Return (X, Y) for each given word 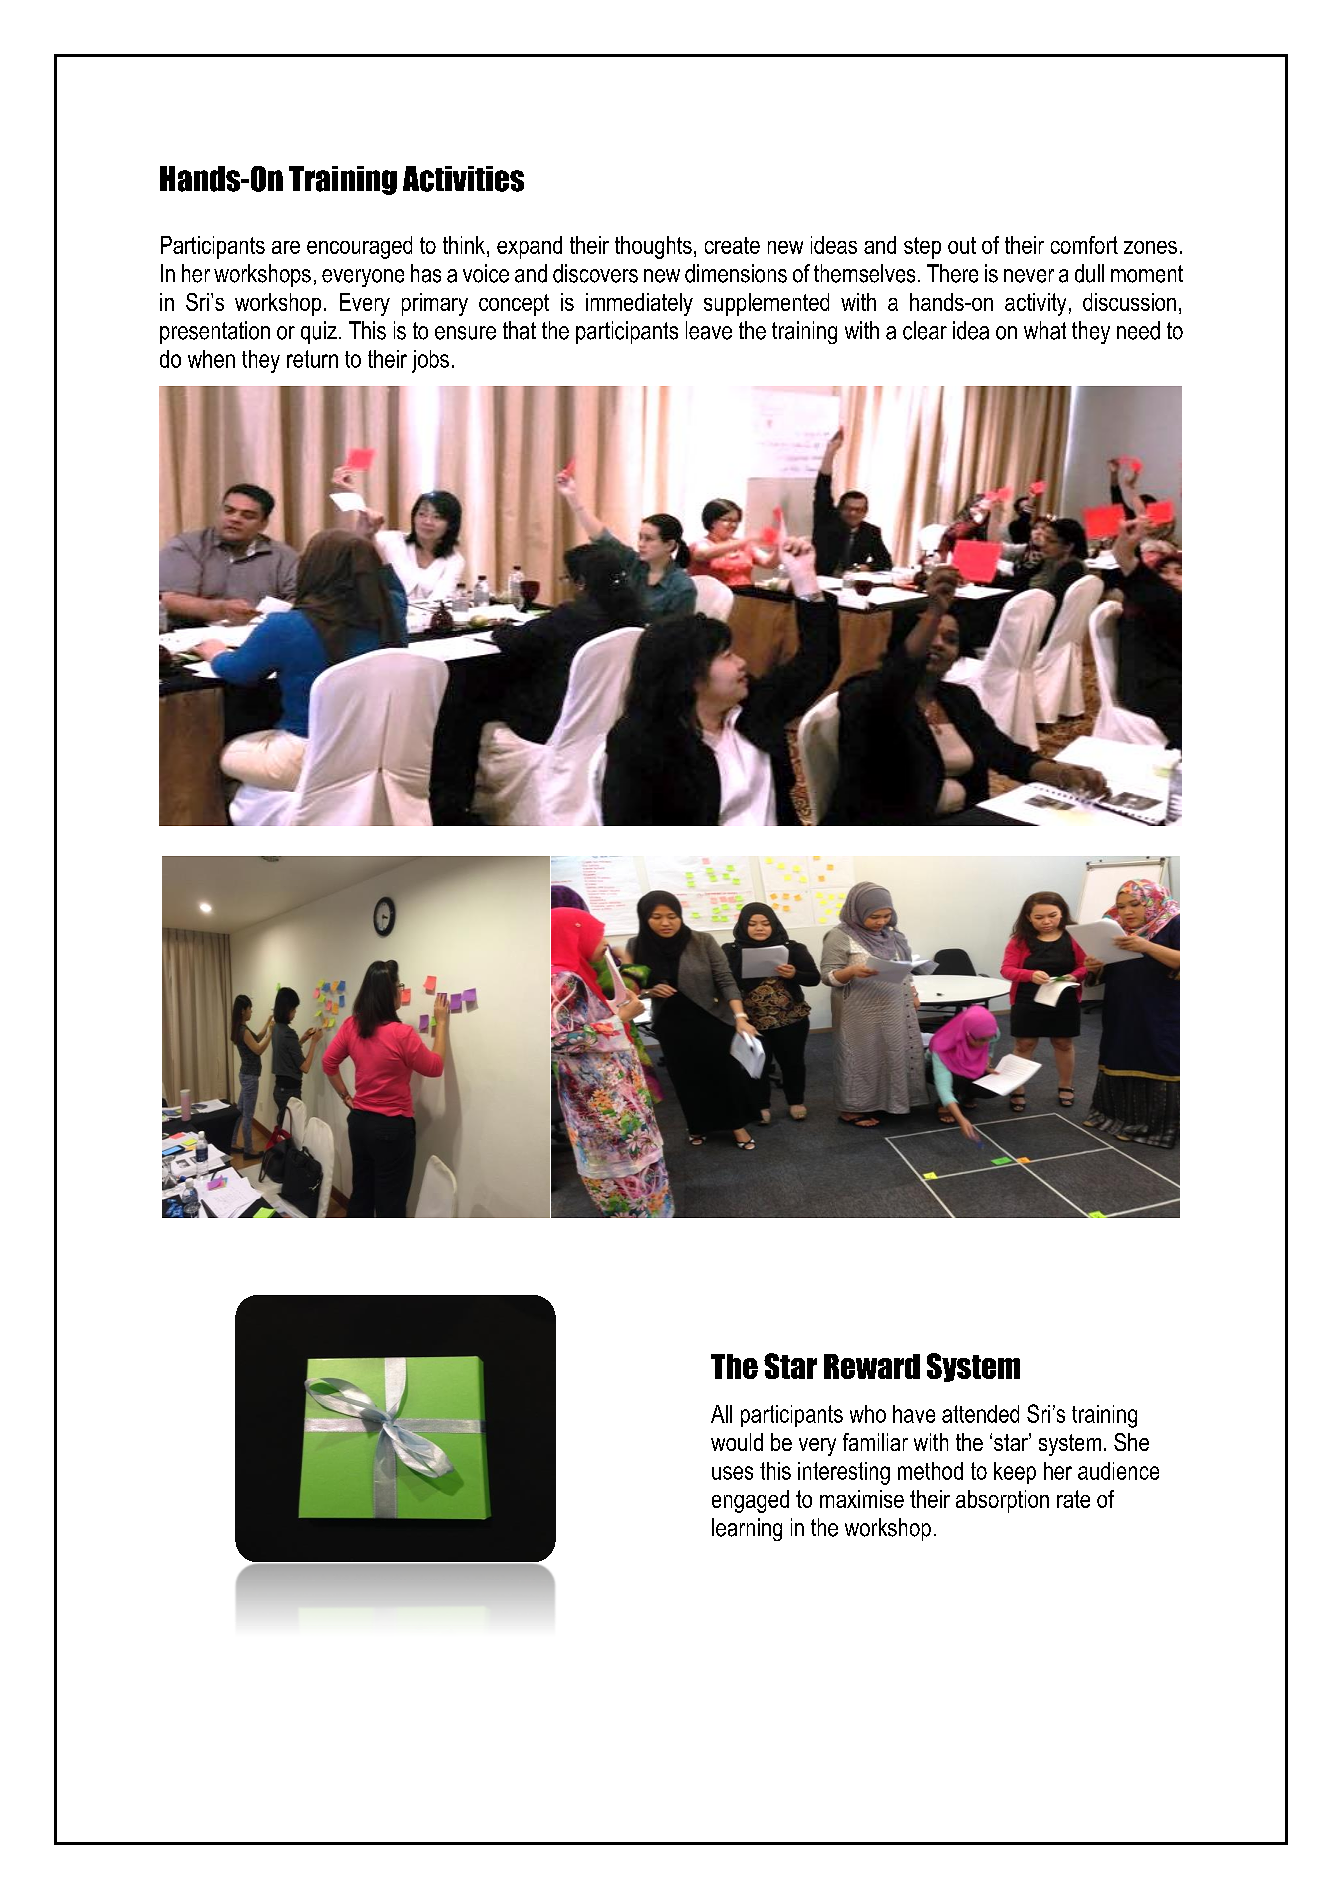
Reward (872, 1366)
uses (732, 1473)
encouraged (359, 247)
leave (709, 330)
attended (980, 1414)
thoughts (653, 247)
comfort (1084, 245)
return (312, 359)
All (721, 1414)
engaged (750, 1501)
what (1045, 330)
